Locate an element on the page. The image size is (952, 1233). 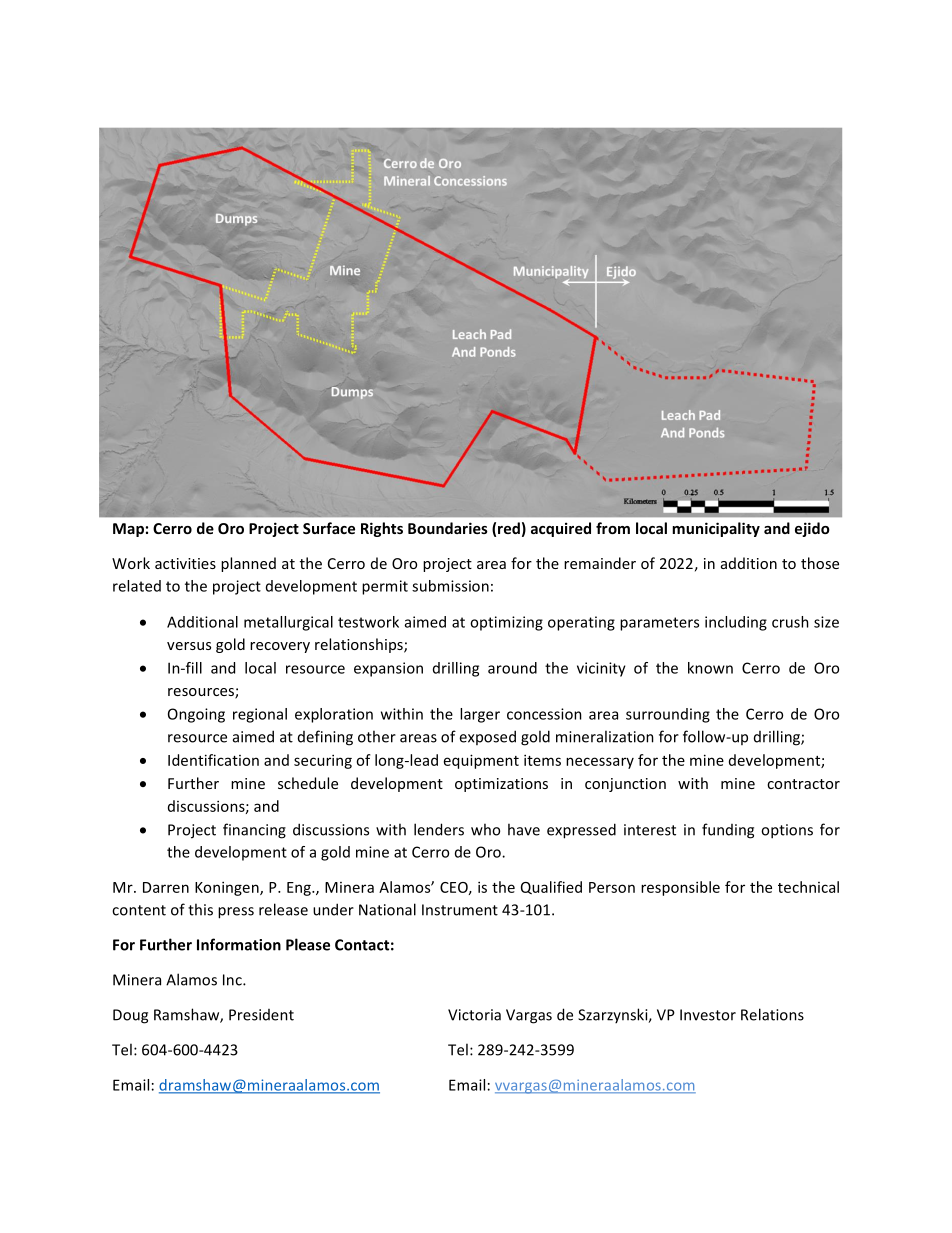
municipality is located at coordinates (716, 529).
